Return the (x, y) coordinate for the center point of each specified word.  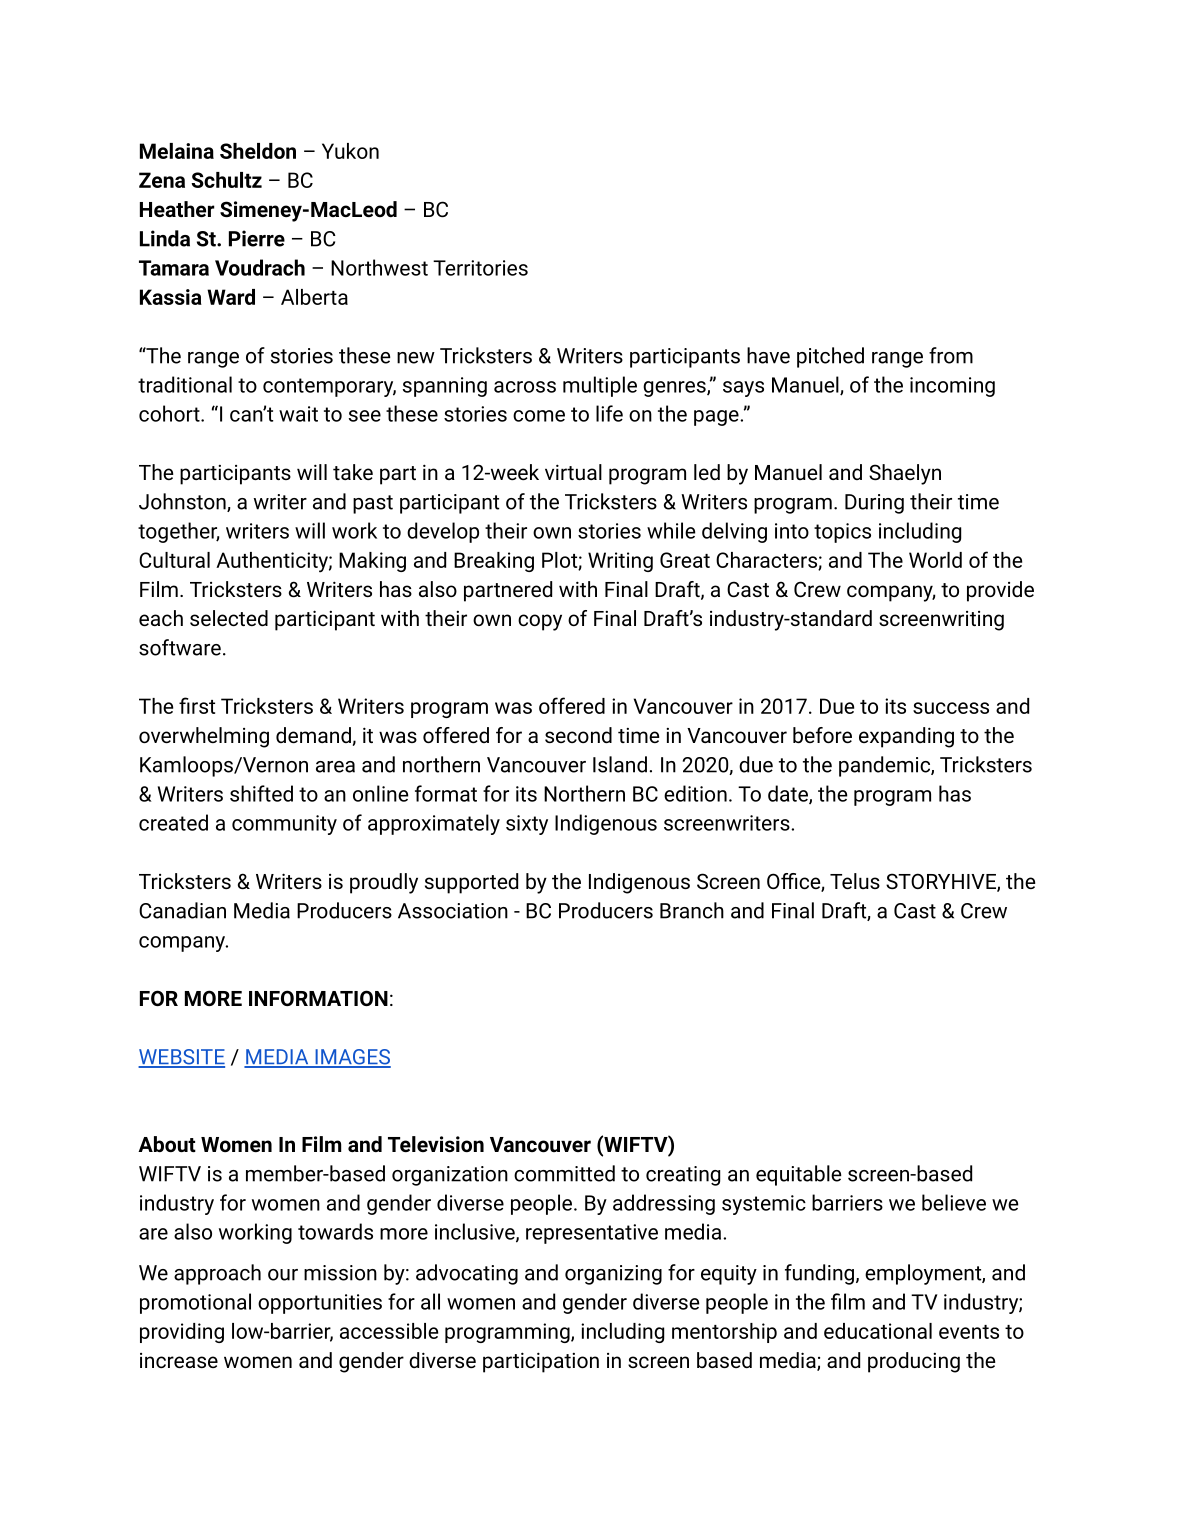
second (578, 735)
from (951, 355)
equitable (799, 1175)
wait (298, 414)
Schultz (226, 180)
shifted (261, 793)
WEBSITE (181, 1058)
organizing (613, 1275)
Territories (480, 268)
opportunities (320, 1304)
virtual (573, 472)
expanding (906, 737)
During (874, 504)
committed (564, 1173)
